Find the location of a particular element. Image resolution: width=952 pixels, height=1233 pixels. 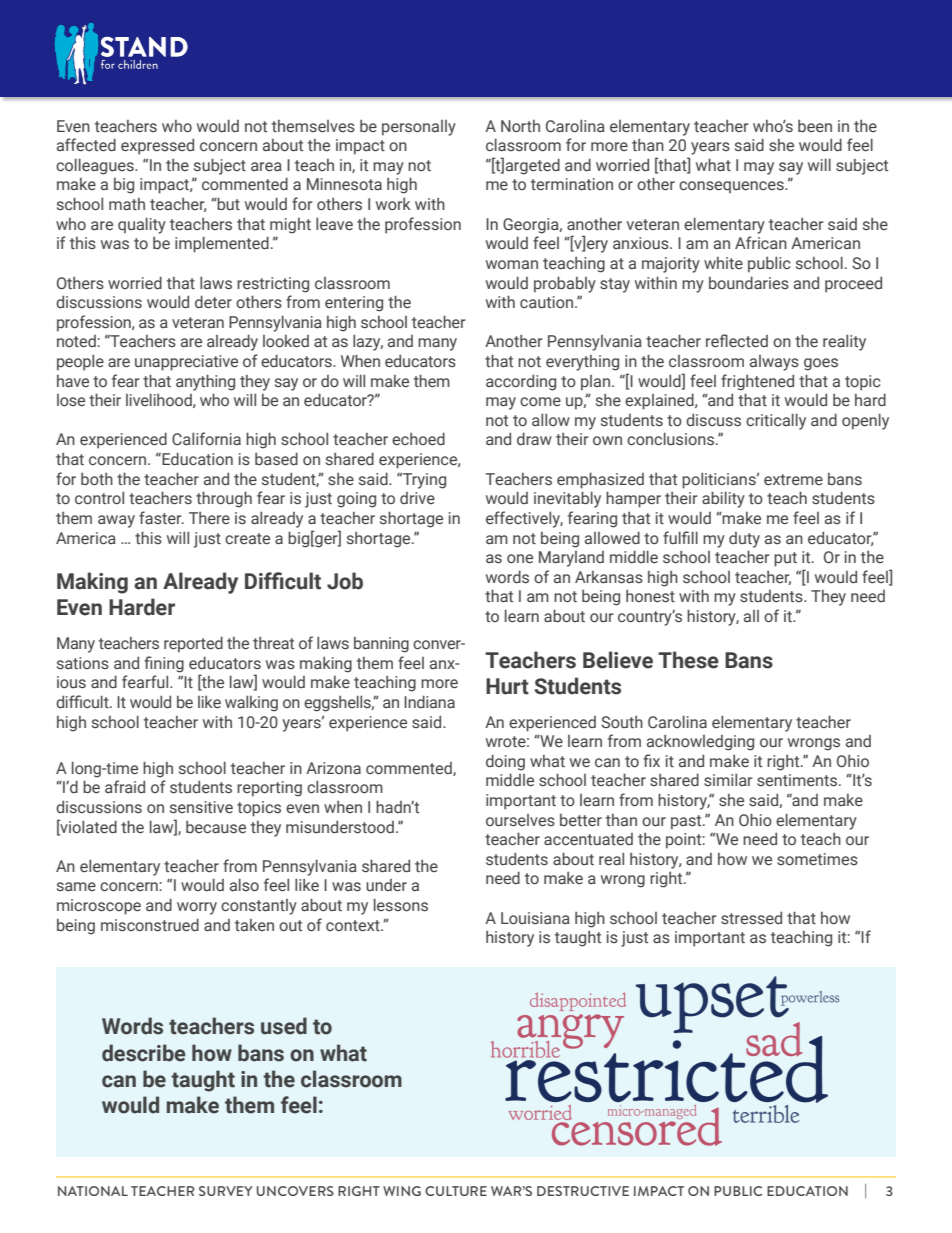

fining is located at coordinates (164, 664).
